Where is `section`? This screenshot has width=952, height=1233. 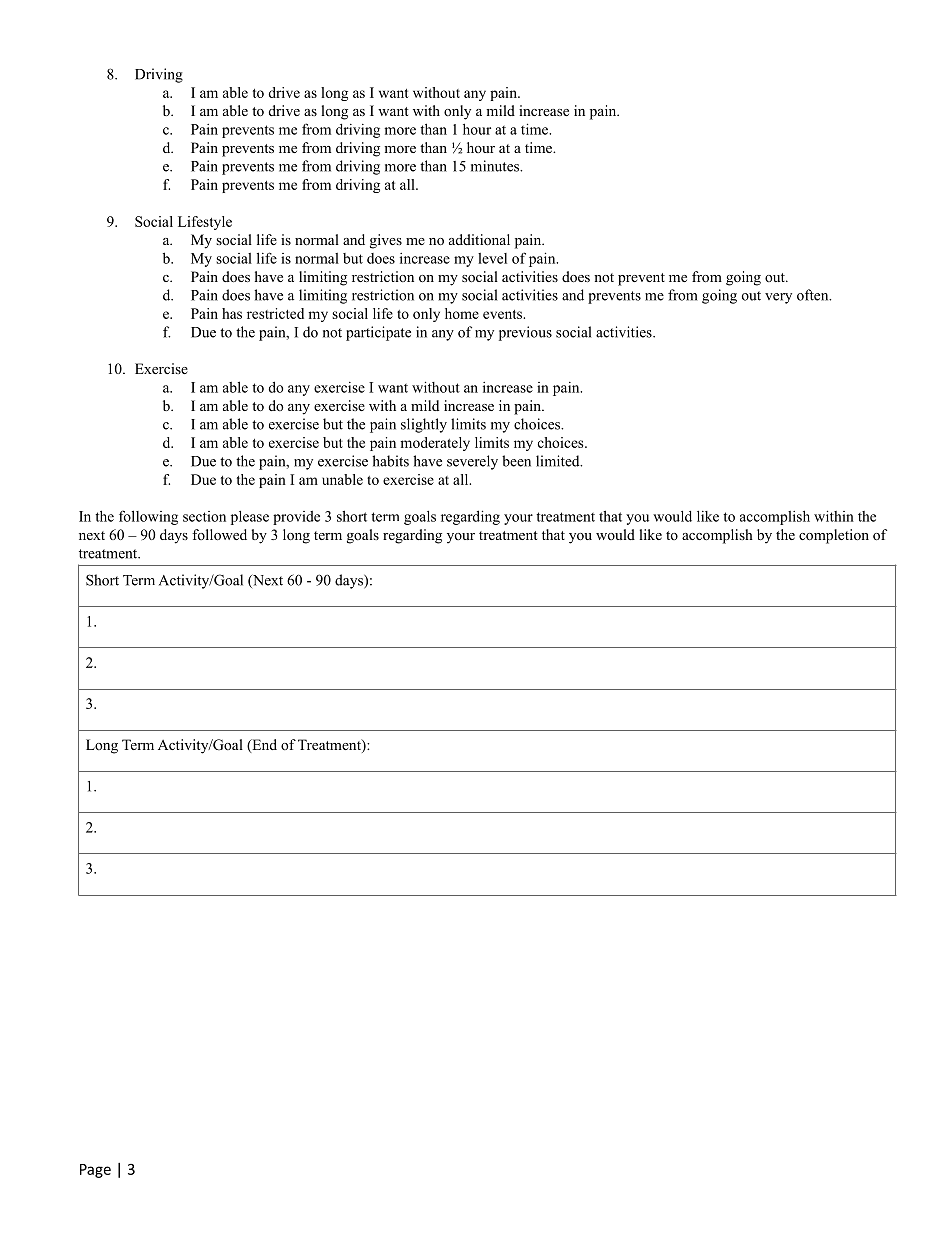
section is located at coordinates (204, 516).
